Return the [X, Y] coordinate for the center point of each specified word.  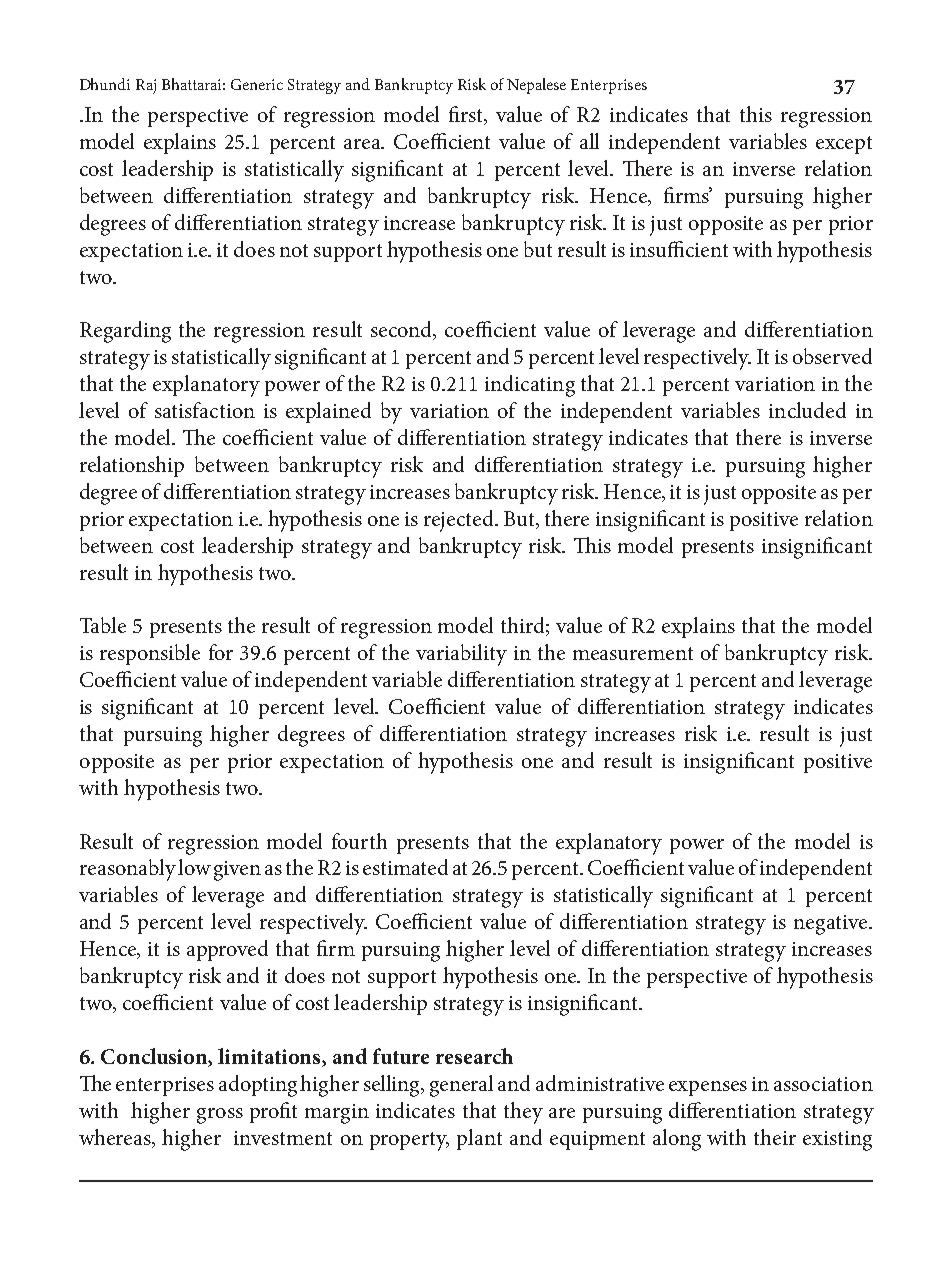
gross [220, 1116]
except [844, 145]
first [467, 115]
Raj [146, 86]
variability [461, 655]
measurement [633, 653]
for [221, 652]
